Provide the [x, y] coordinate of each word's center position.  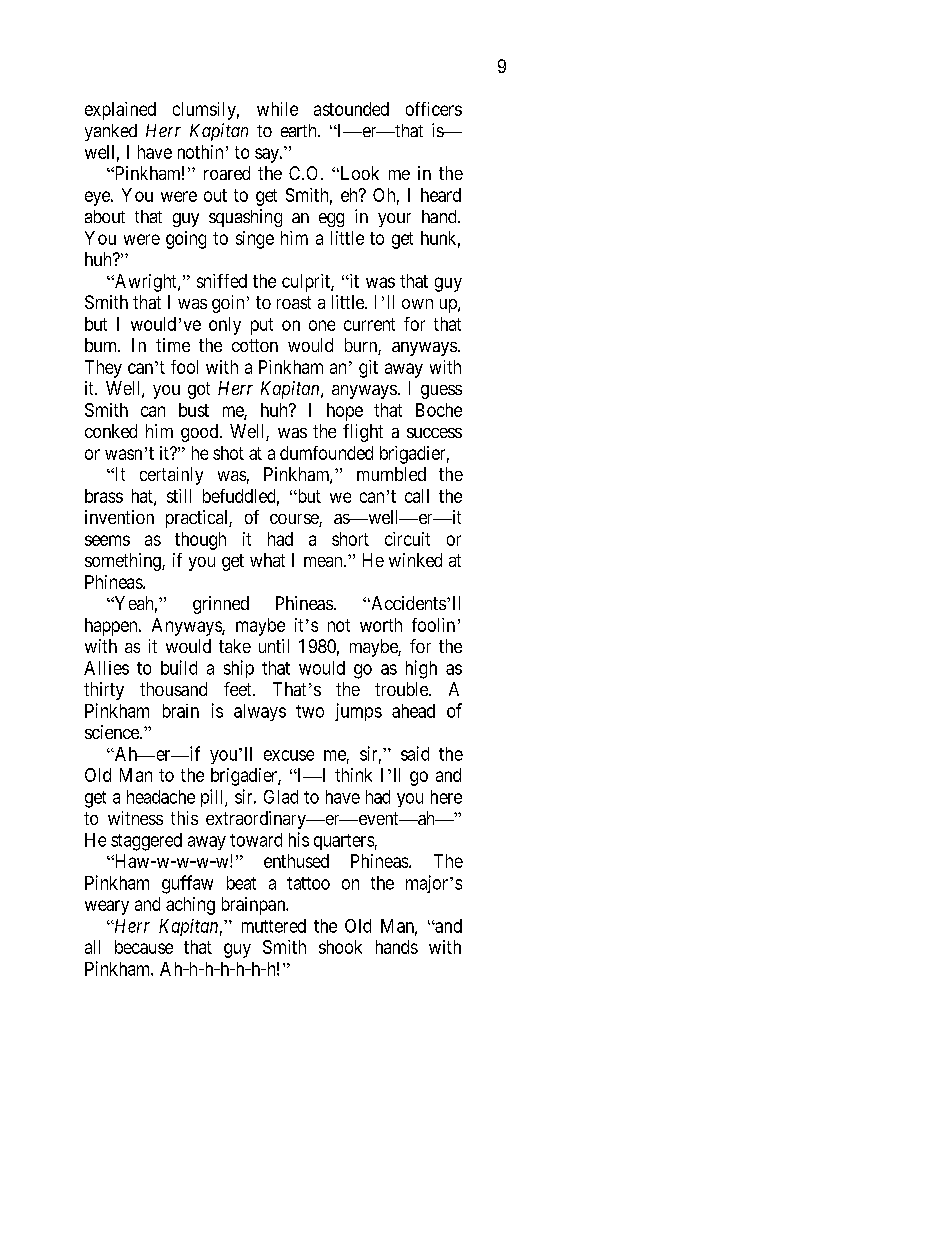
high [421, 669]
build [179, 667]
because [144, 947]
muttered [274, 926]
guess [441, 392]
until [274, 646]
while [277, 109]
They [103, 369]
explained [120, 111]
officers [434, 109]
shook [340, 947]
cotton [255, 345]
